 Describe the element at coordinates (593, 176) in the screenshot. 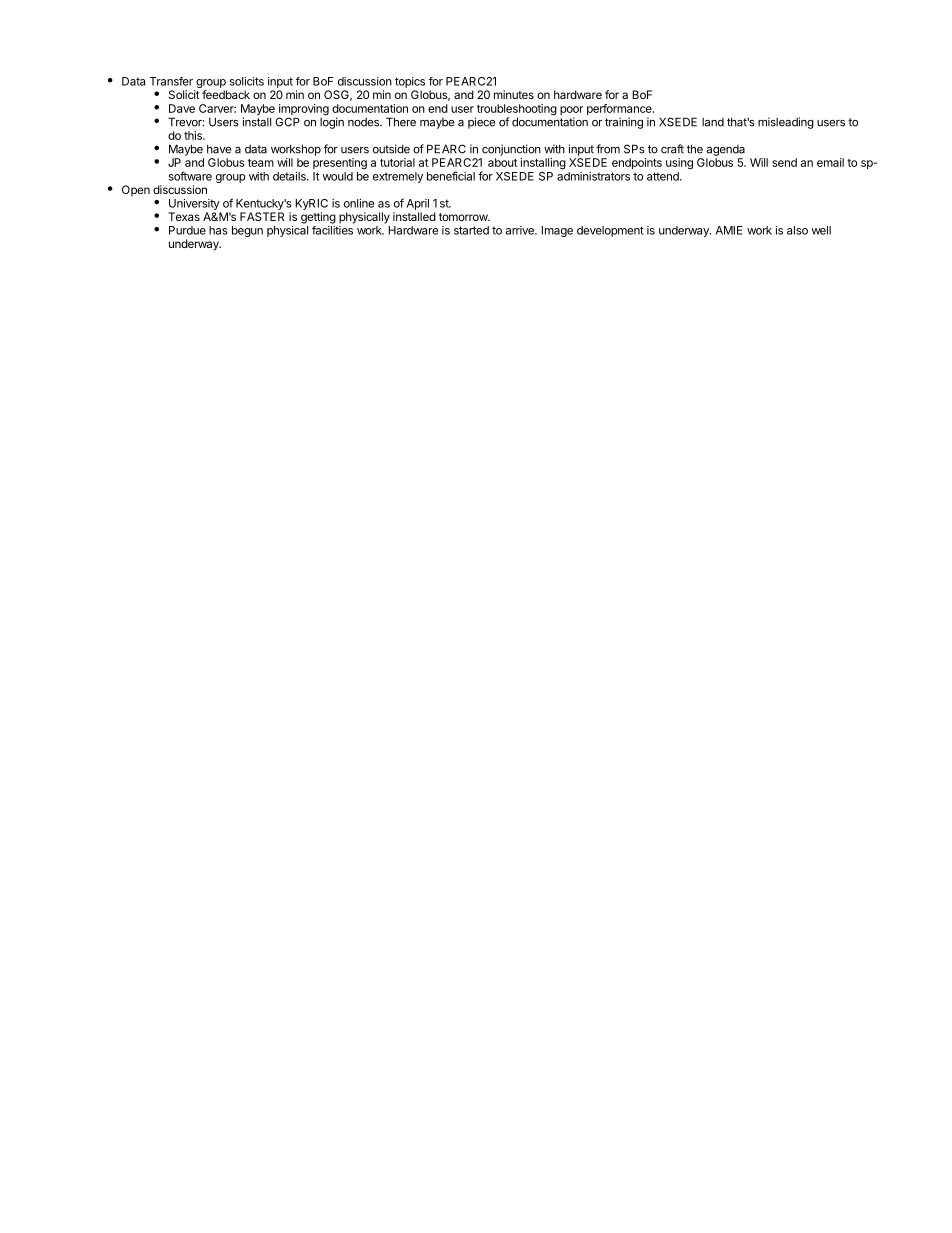

I see `administrators` at that location.
